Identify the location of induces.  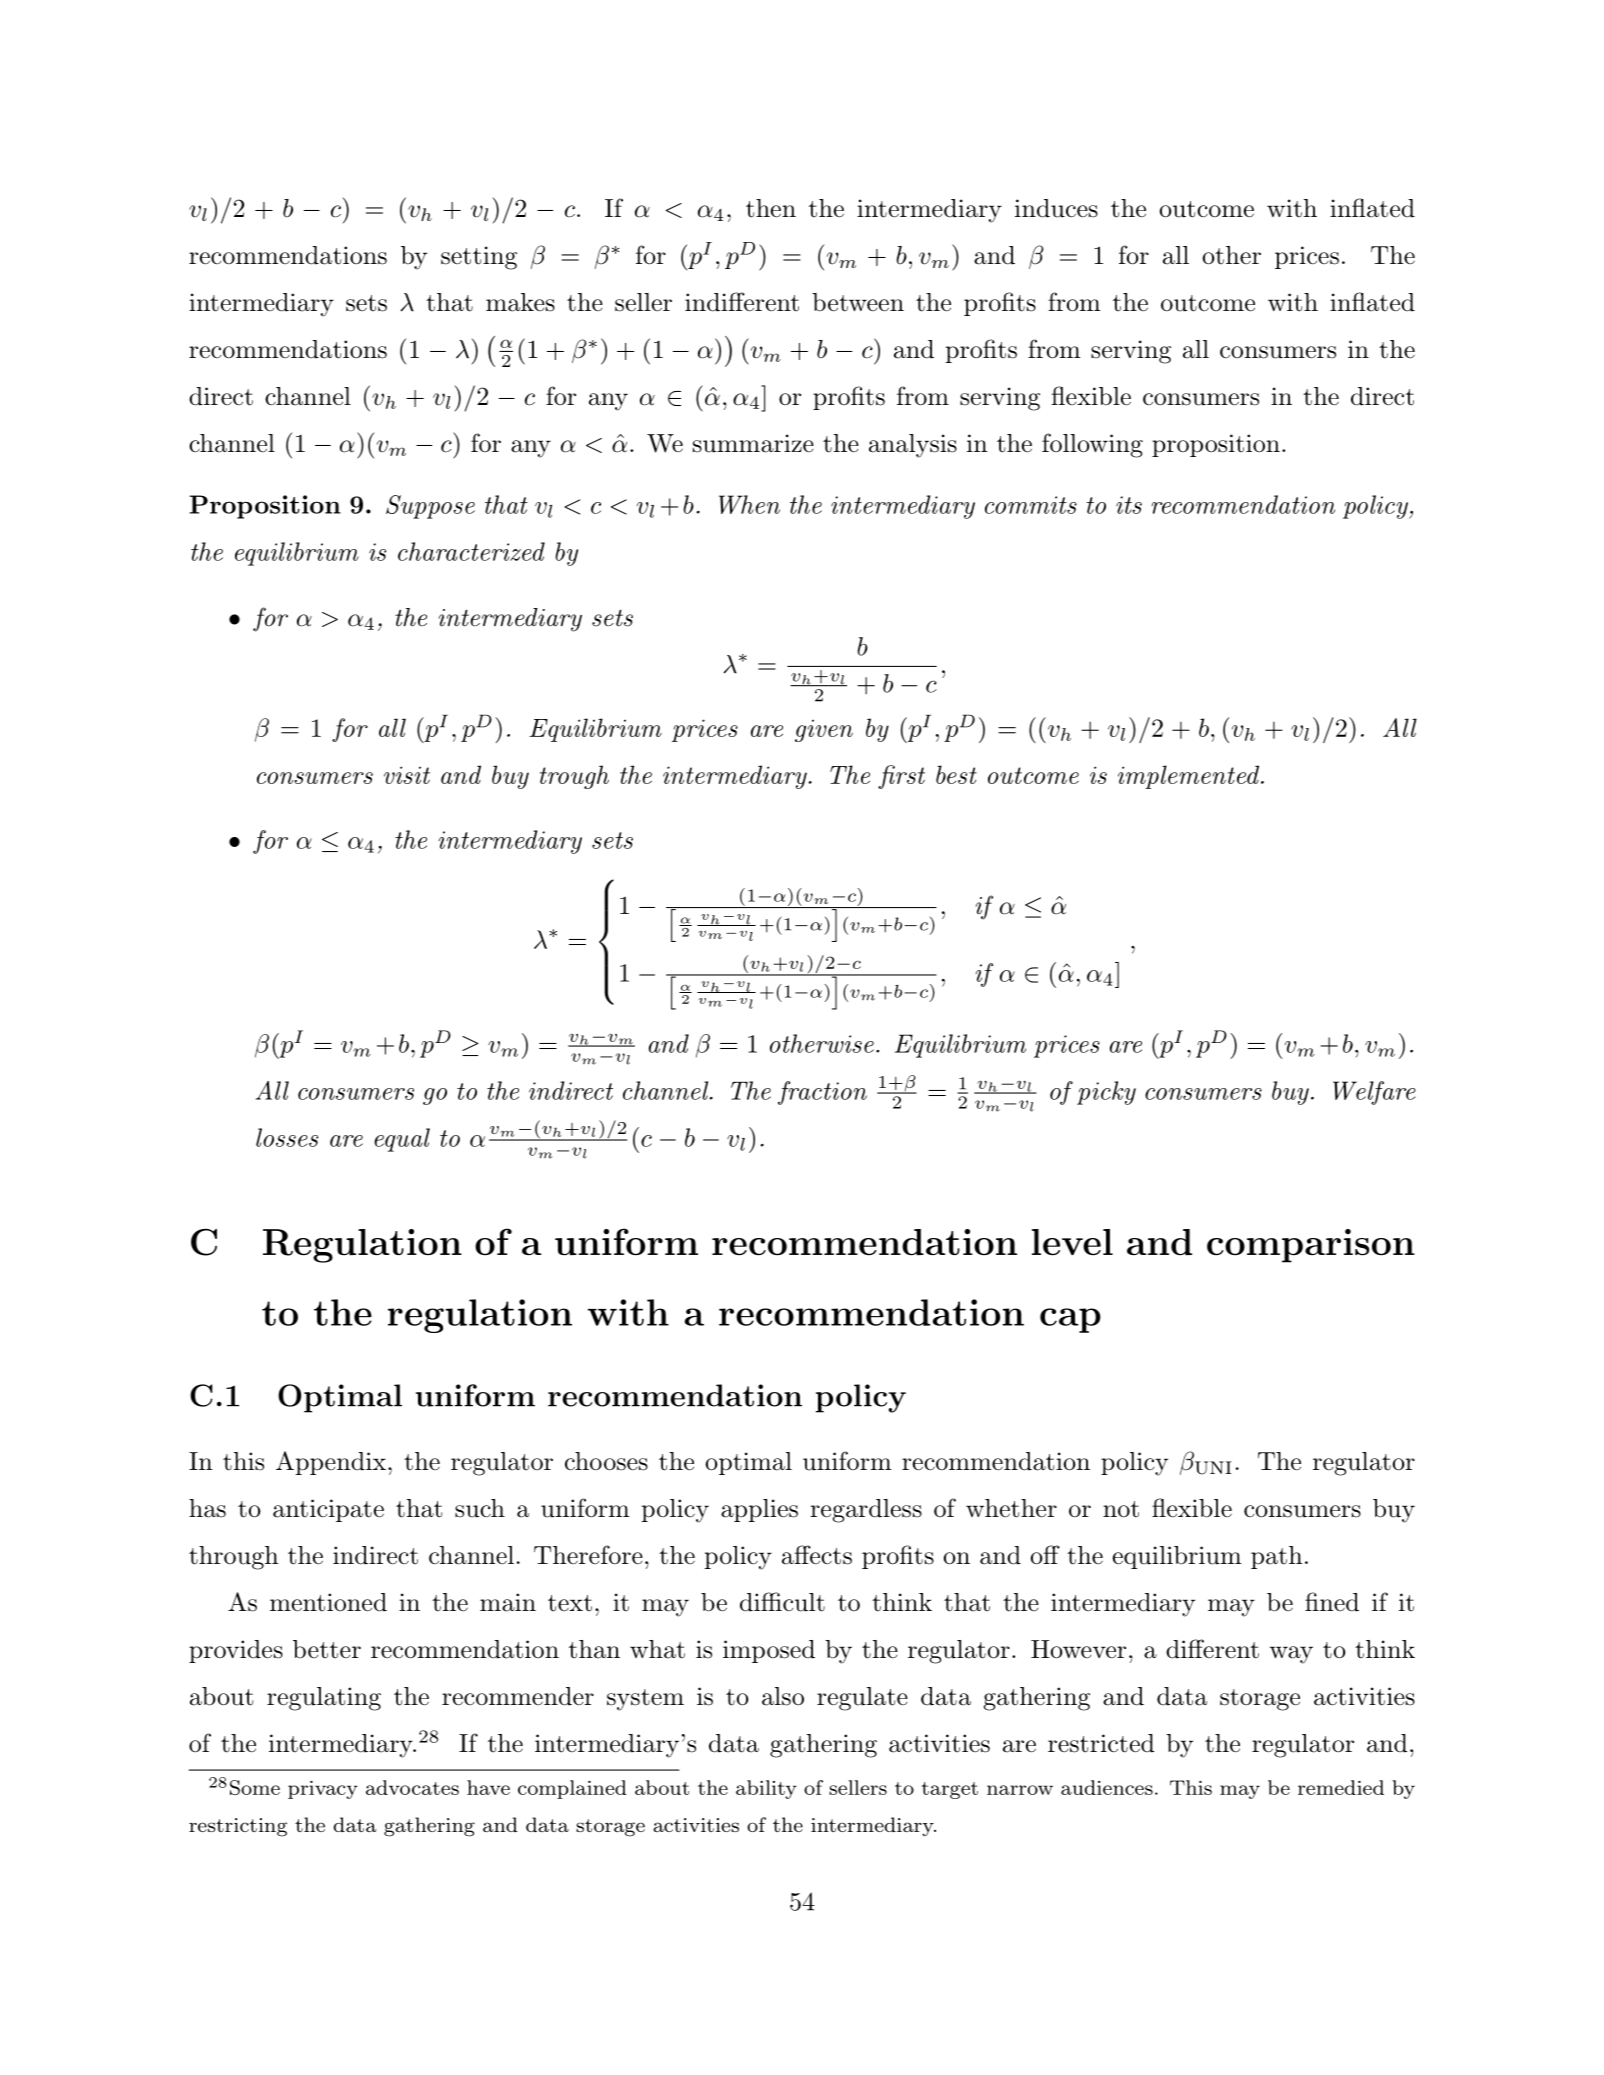
(1056, 208).
